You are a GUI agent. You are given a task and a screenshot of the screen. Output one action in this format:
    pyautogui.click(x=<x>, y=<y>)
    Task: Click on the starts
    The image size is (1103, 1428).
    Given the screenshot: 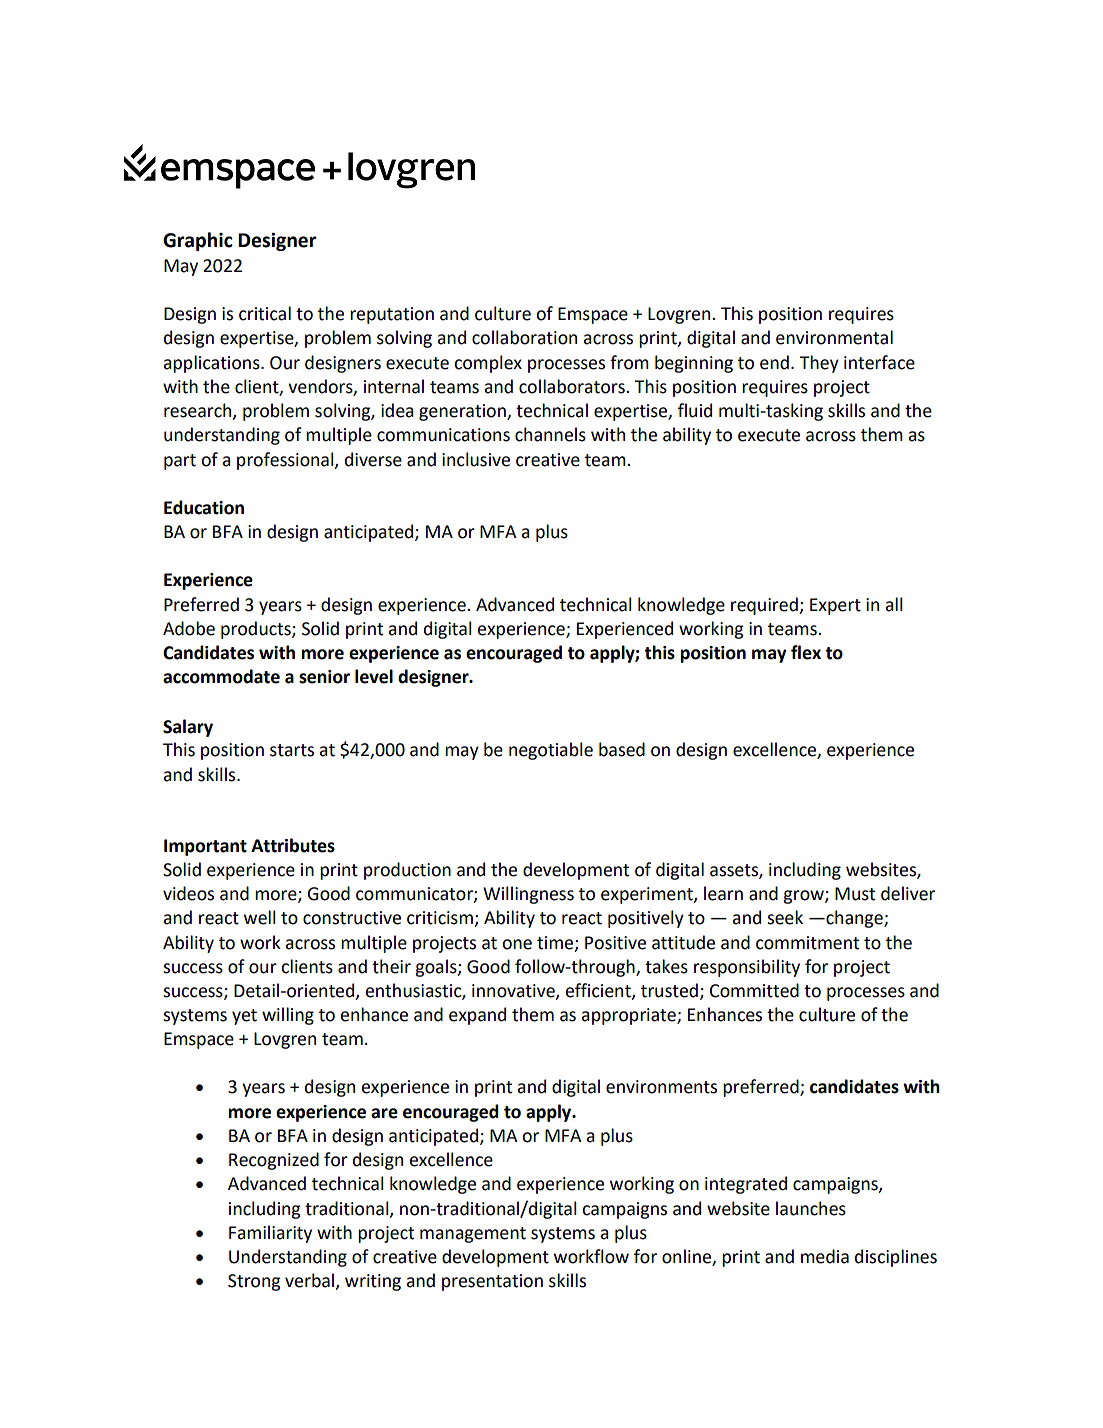 What is the action you would take?
    pyautogui.click(x=292, y=750)
